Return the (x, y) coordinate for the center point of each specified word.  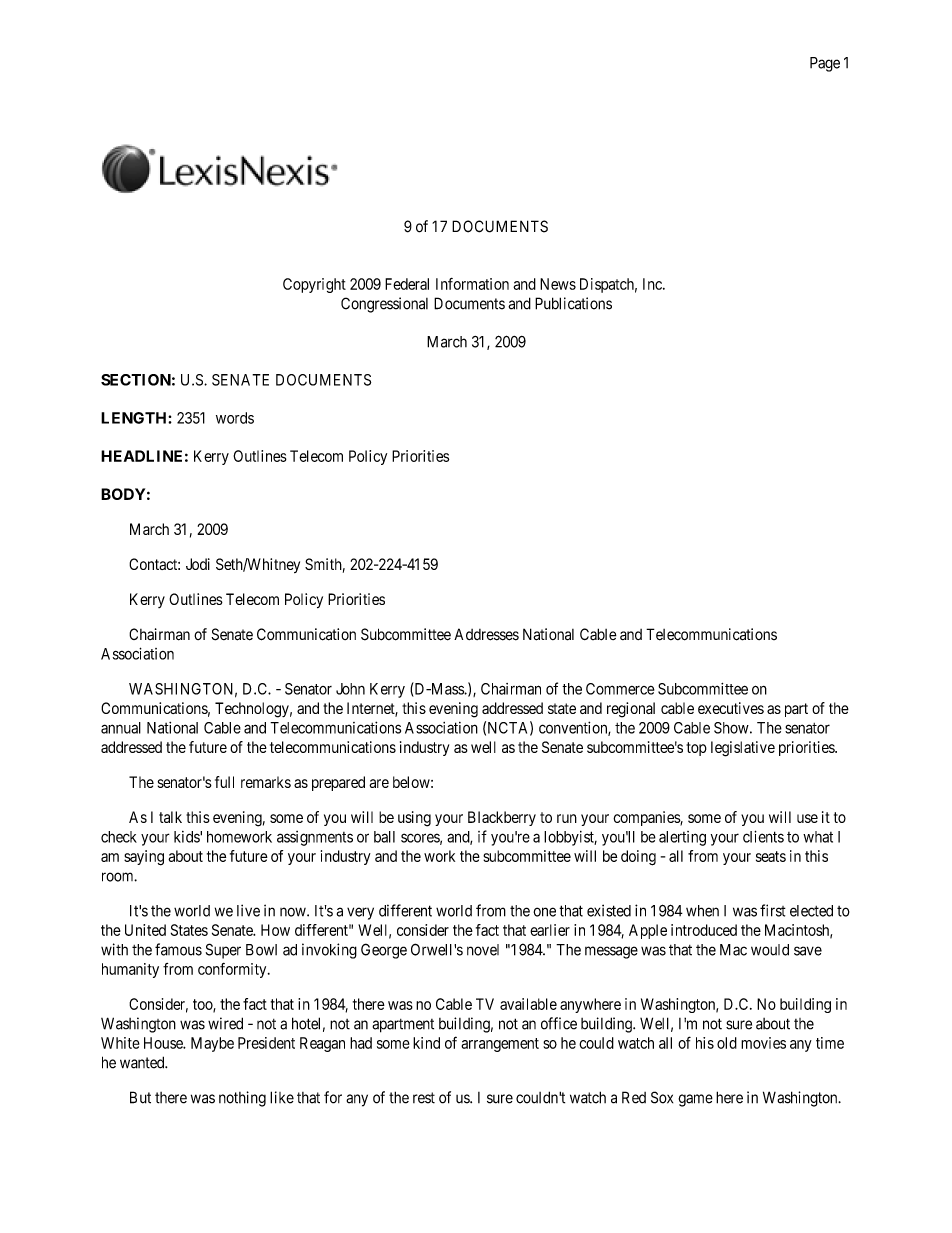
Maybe (212, 1044)
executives (731, 708)
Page (825, 64)
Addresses (486, 634)
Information (472, 284)
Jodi (198, 564)
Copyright (314, 285)
